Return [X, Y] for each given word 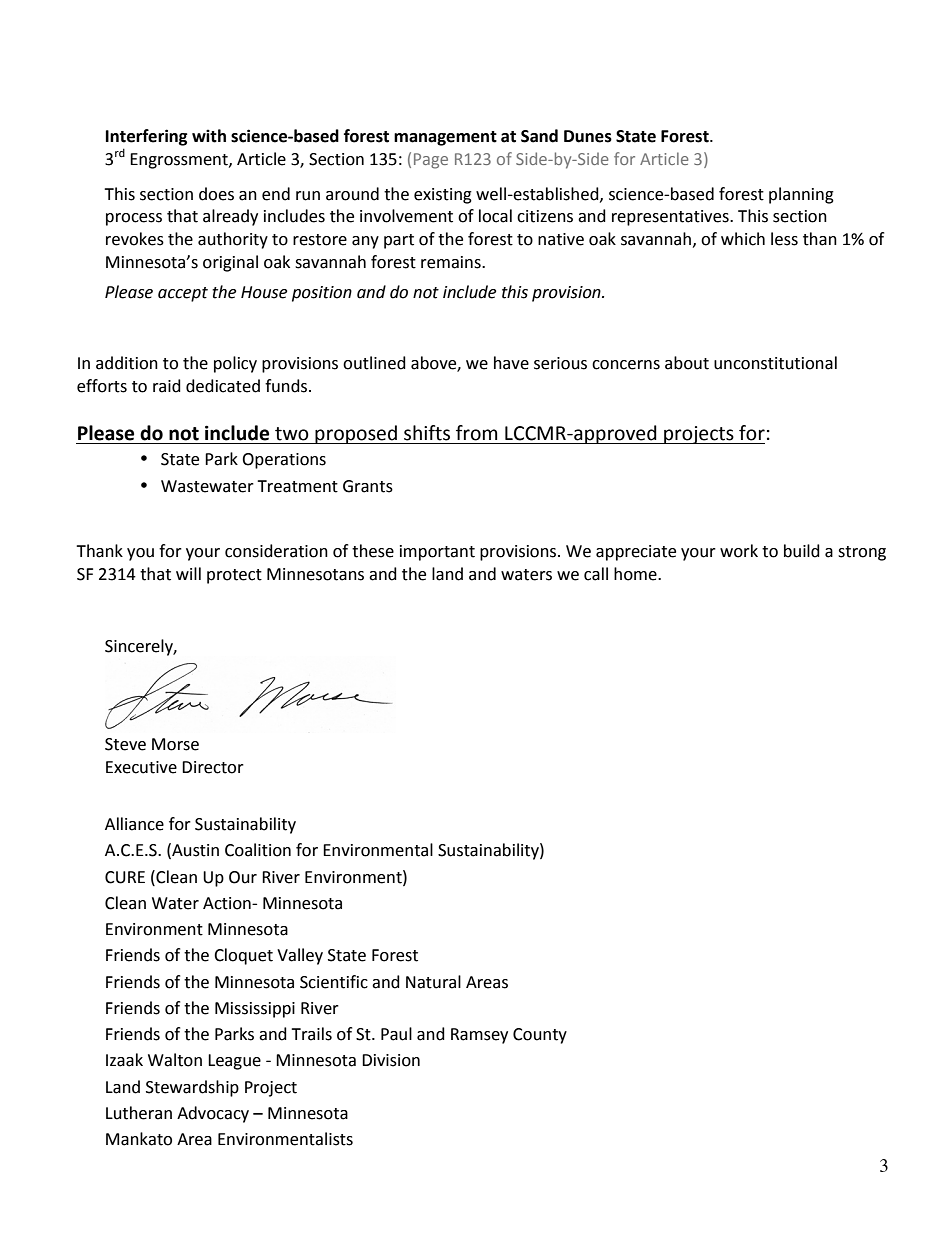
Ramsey [479, 1036]
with [209, 136]
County [540, 1036]
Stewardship [192, 1088]
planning [801, 195]
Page [431, 161]
